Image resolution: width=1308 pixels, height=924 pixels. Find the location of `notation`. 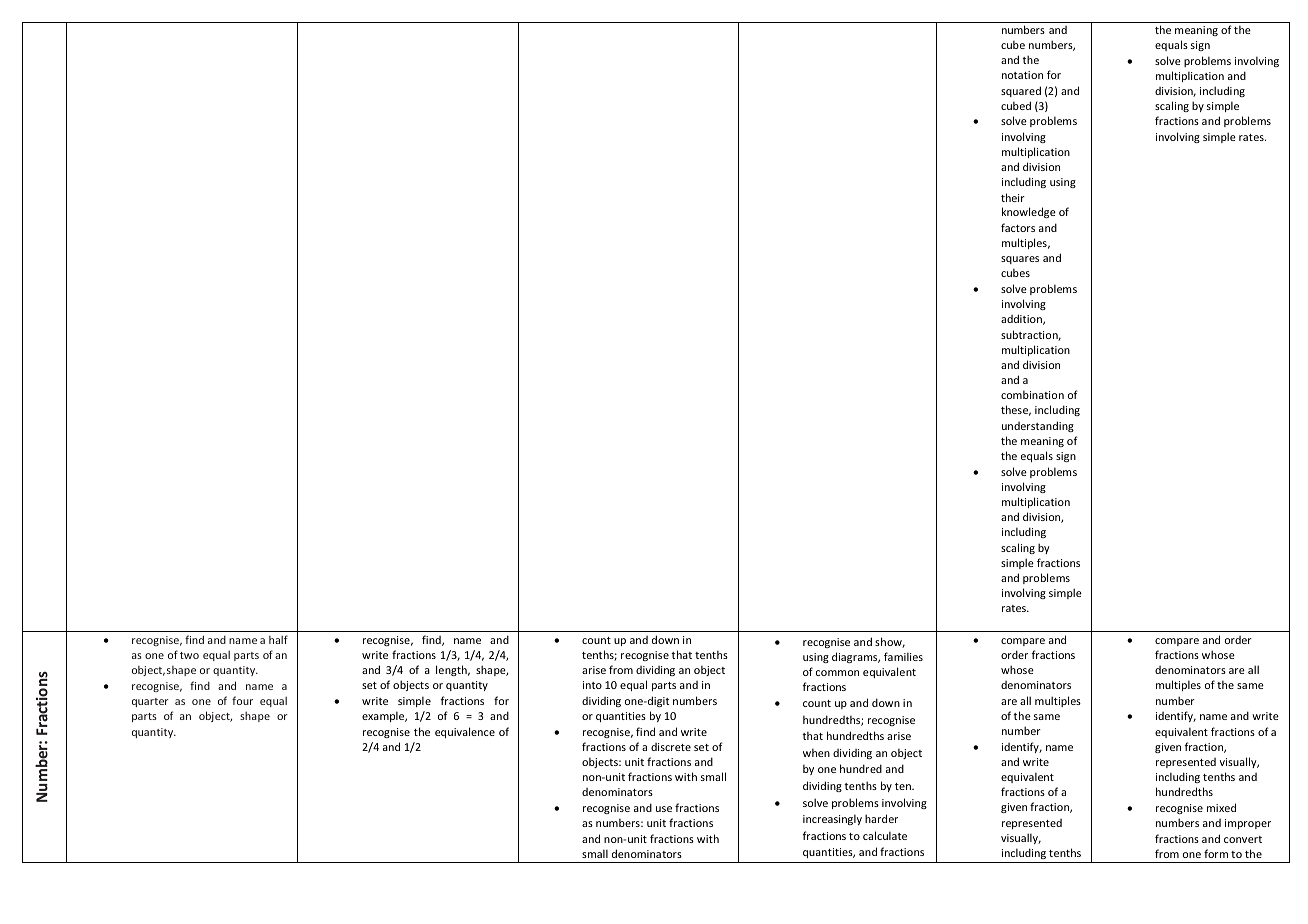

notation is located at coordinates (1022, 75).
